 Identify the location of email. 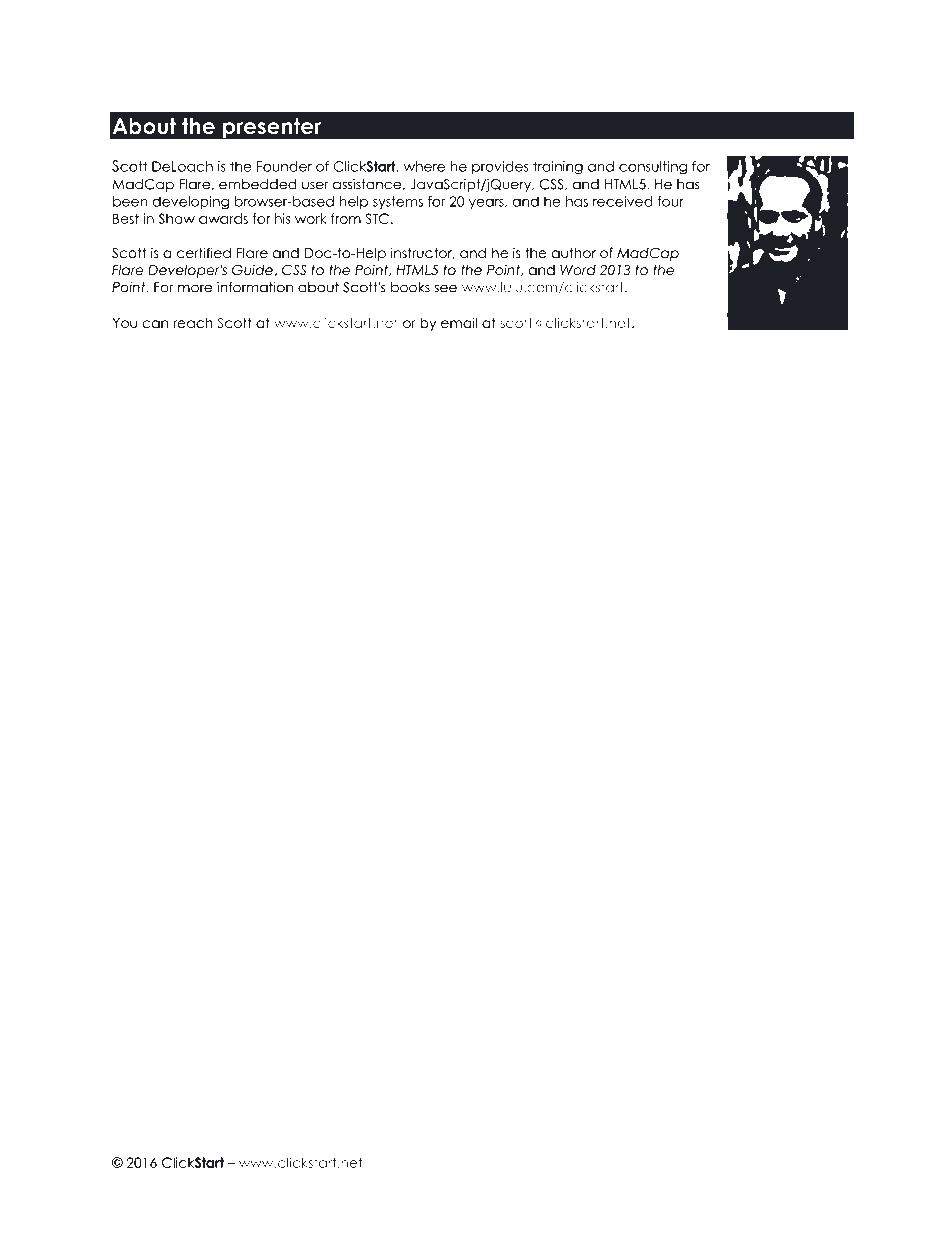
(459, 322).
